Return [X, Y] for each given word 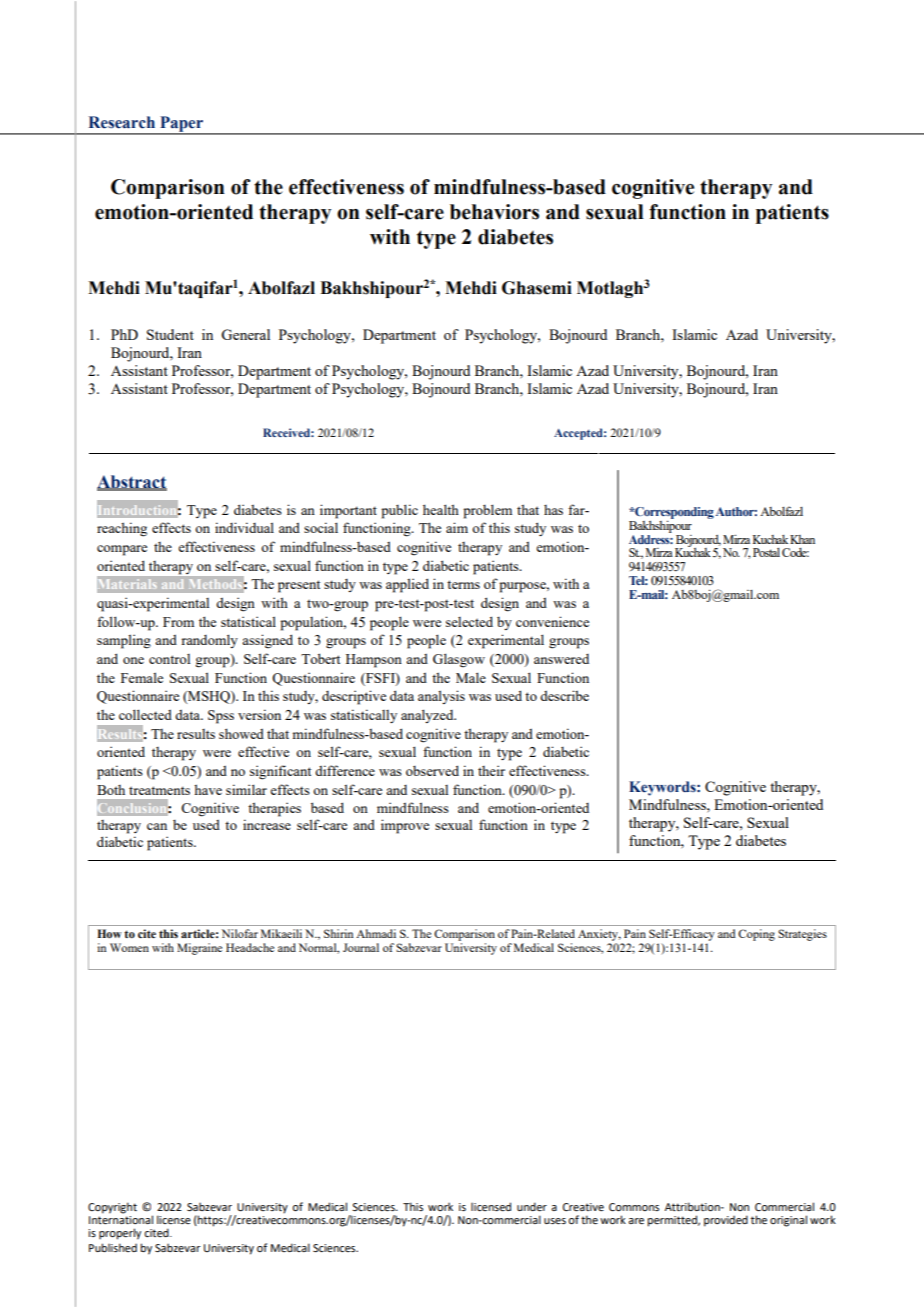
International [121, 1218]
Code [795, 552]
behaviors [494, 212]
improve [405, 826]
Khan [802, 539]
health [441, 509]
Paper [182, 125]
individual [244, 527]
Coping [756, 935]
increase [267, 824]
